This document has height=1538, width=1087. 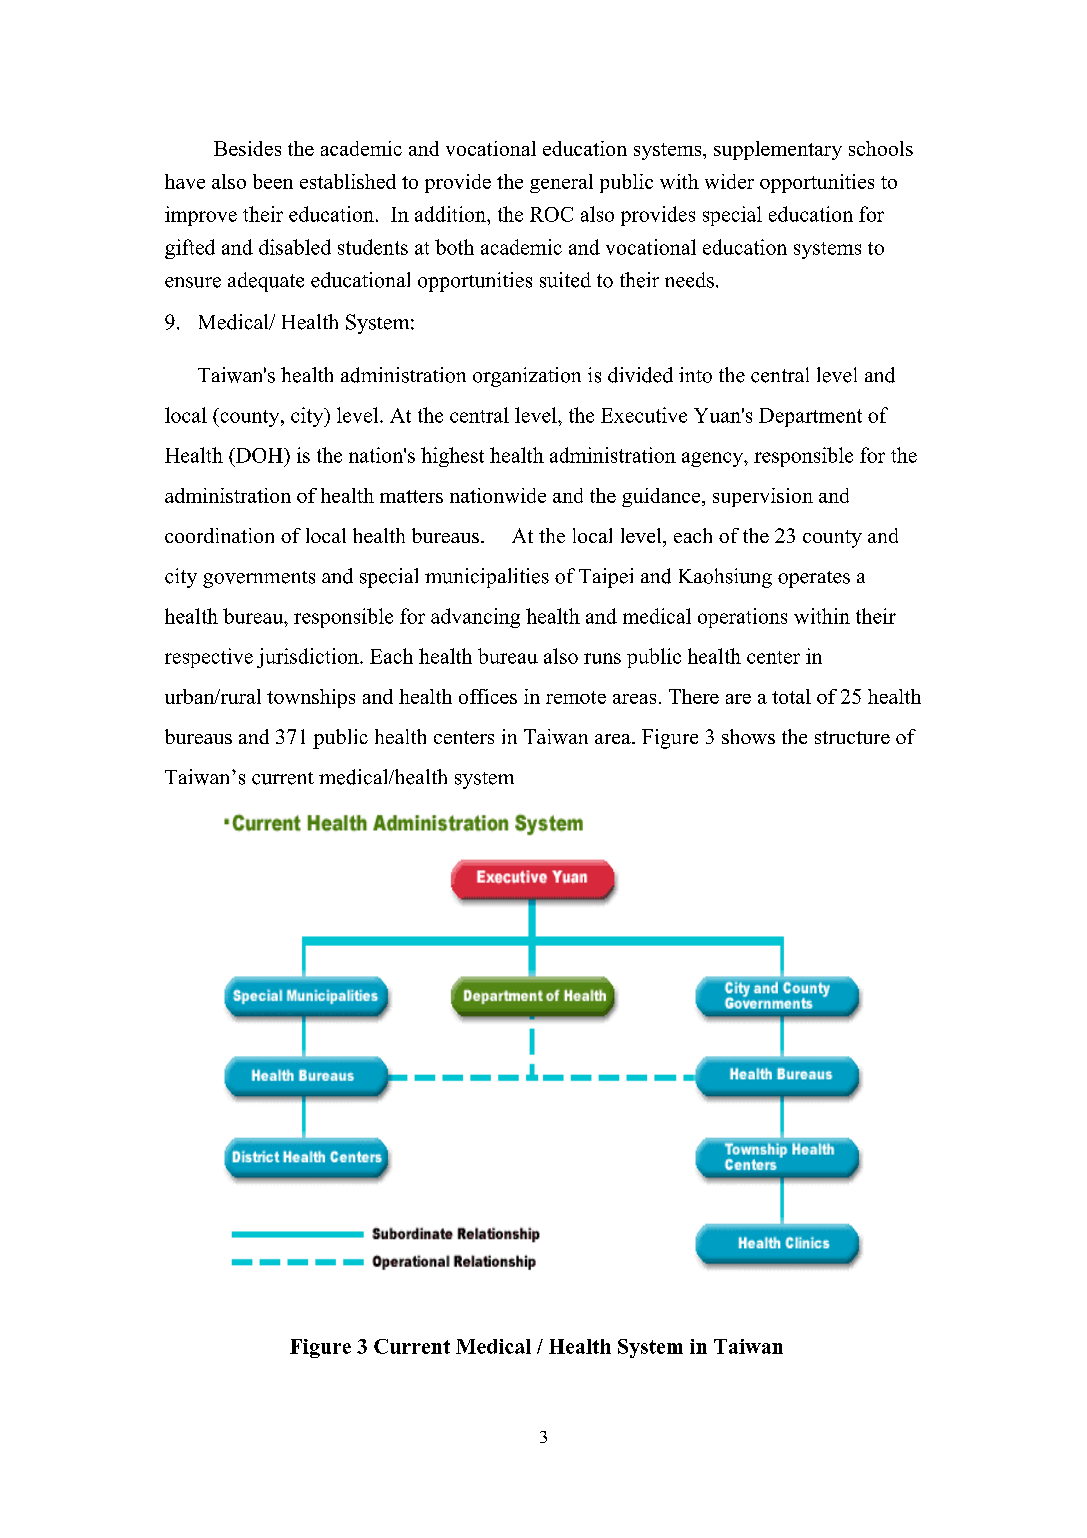 What do you see at coordinates (487, 578) in the document?
I see `municipalities` at bounding box center [487, 578].
